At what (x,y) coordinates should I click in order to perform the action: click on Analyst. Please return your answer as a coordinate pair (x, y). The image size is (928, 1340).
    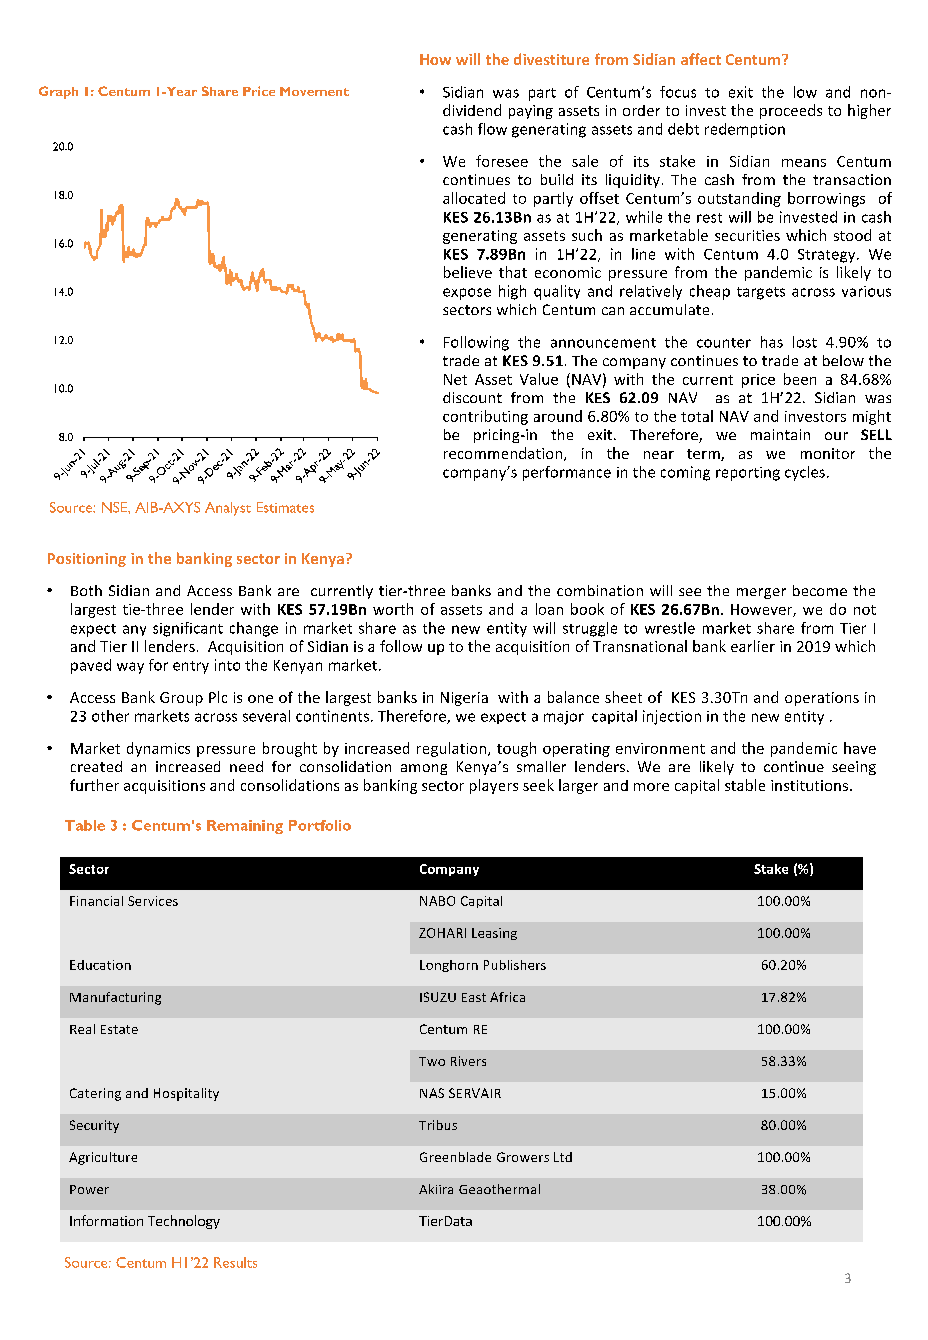
    Looking at the image, I should click on (228, 509).
